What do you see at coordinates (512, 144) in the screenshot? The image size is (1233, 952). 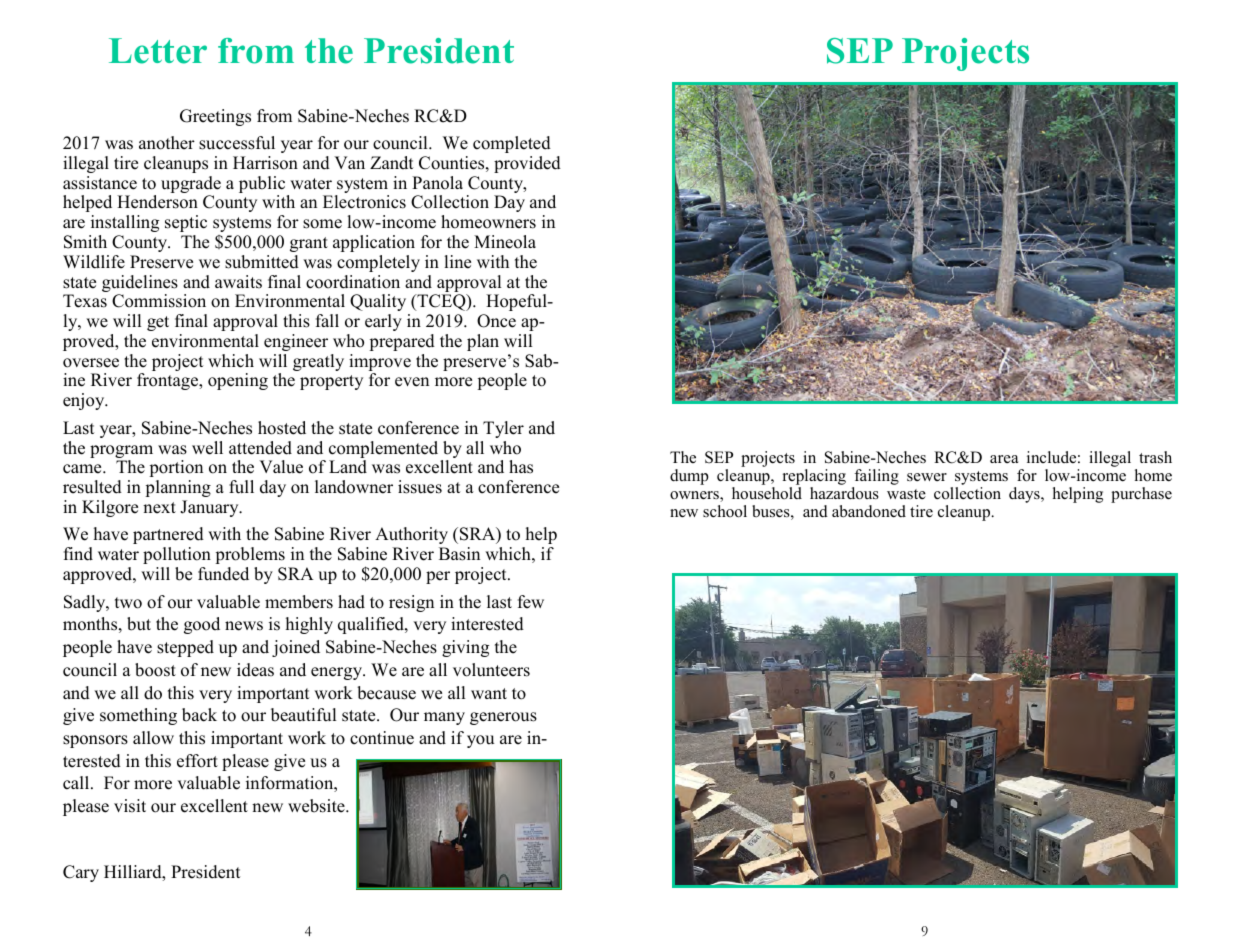 I see `completed` at bounding box center [512, 144].
